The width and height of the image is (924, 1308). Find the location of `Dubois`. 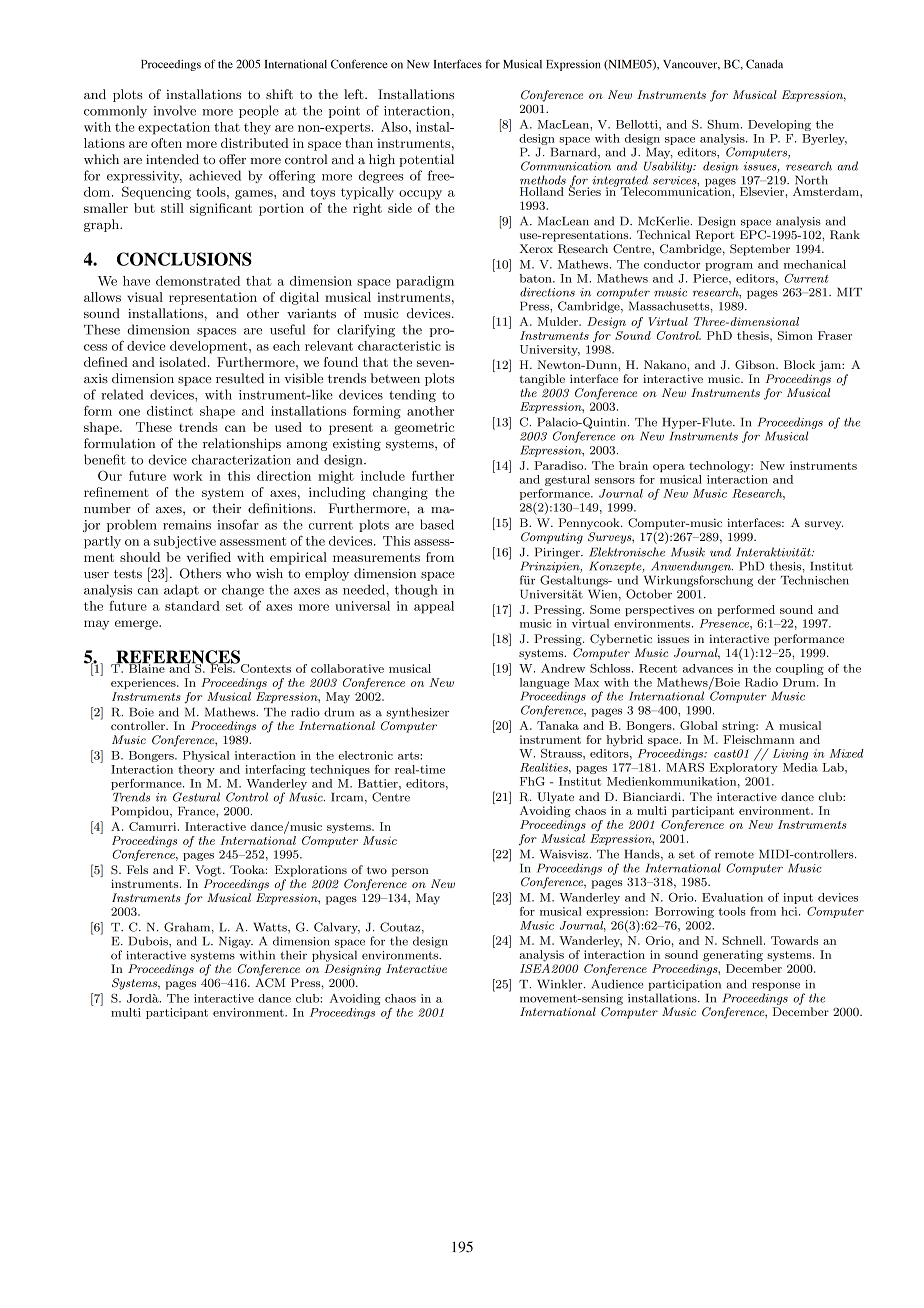

Dubois is located at coordinates (149, 941).
